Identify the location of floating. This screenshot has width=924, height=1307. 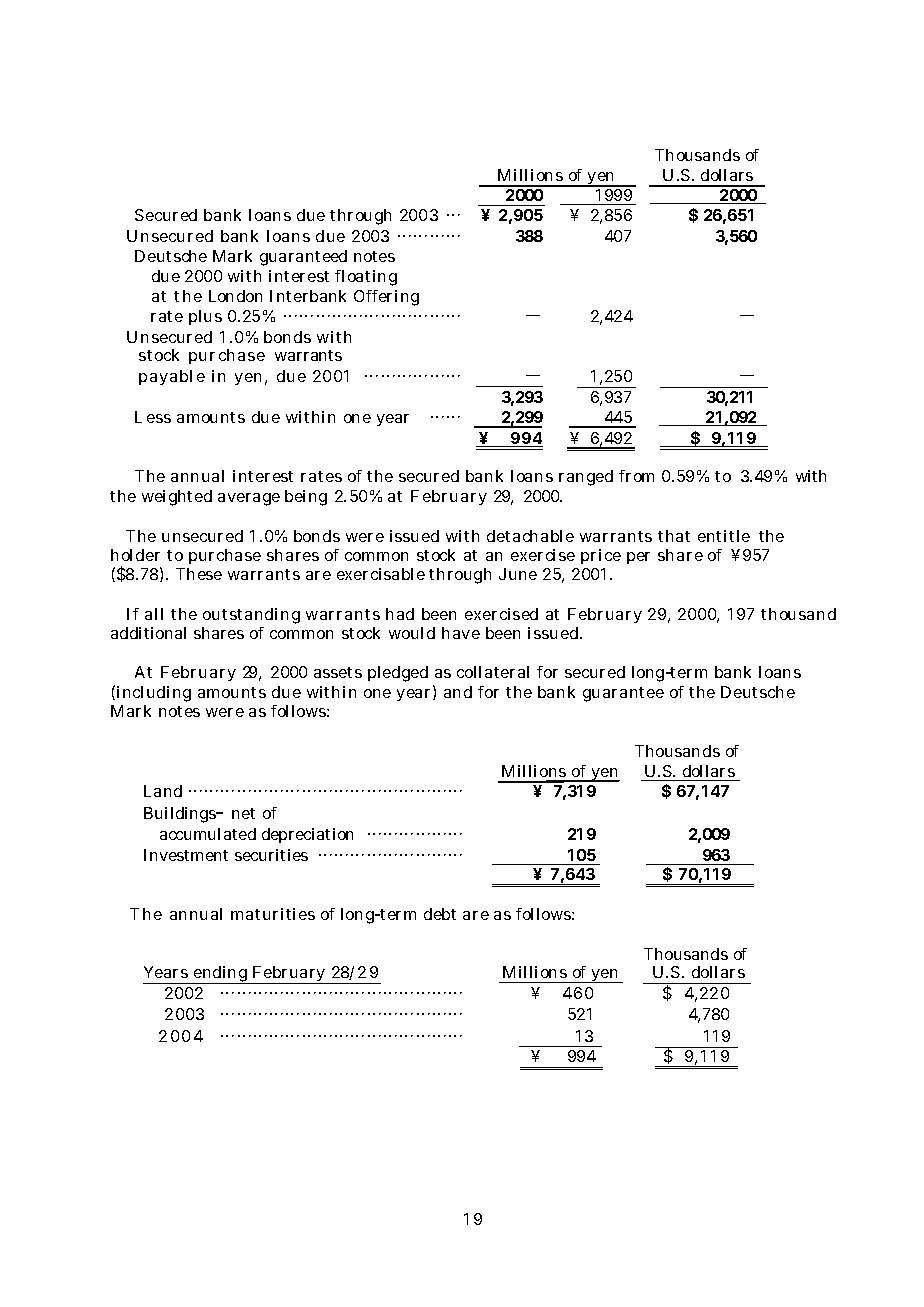
(366, 278).
